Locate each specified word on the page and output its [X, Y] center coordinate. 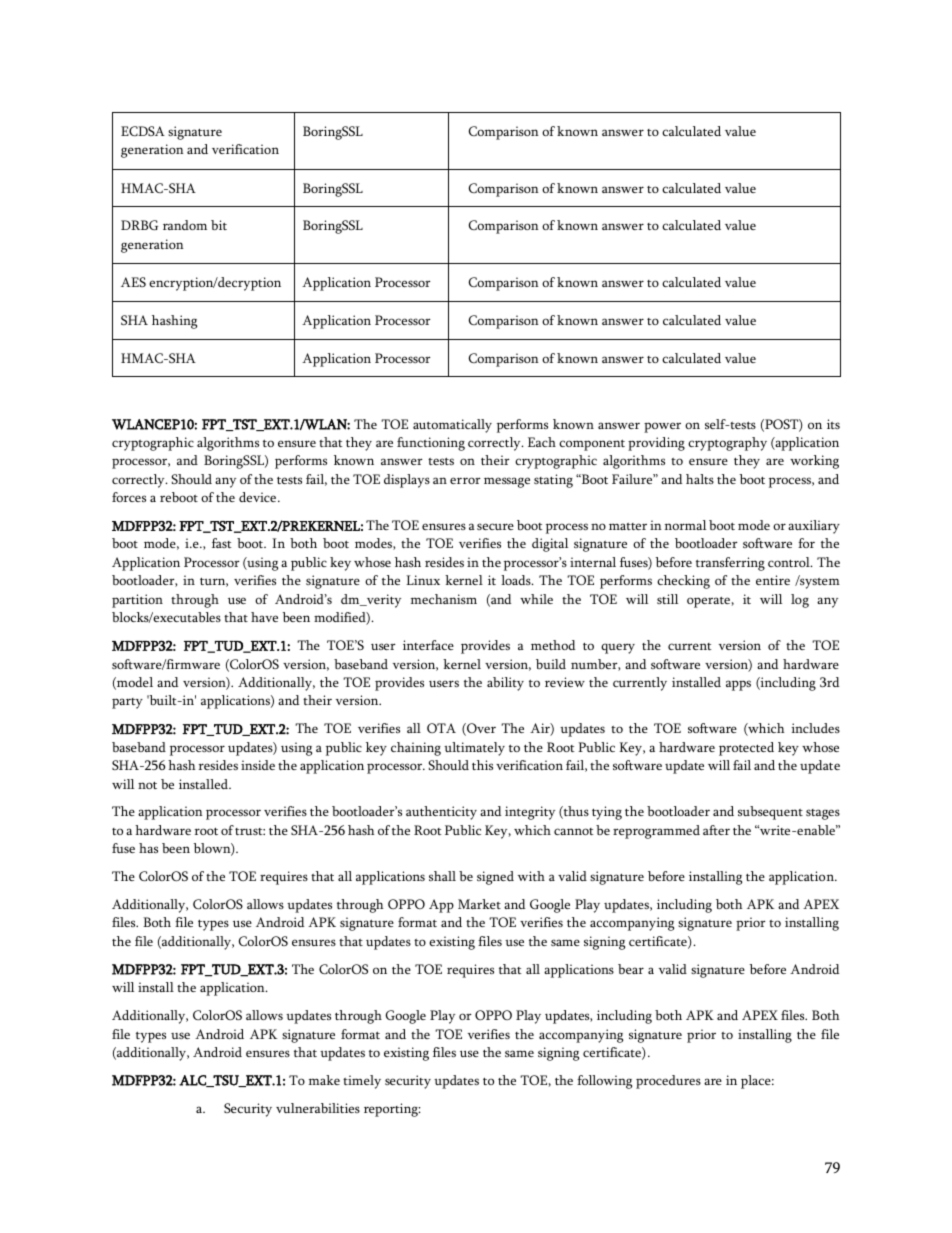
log [800, 601]
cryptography [727, 444]
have [264, 617]
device [259, 497]
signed [495, 878]
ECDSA [143, 131]
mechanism [444, 599]
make [324, 1080]
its [833, 424]
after [716, 830]
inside [258, 765]
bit [219, 225]
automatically [452, 426]
